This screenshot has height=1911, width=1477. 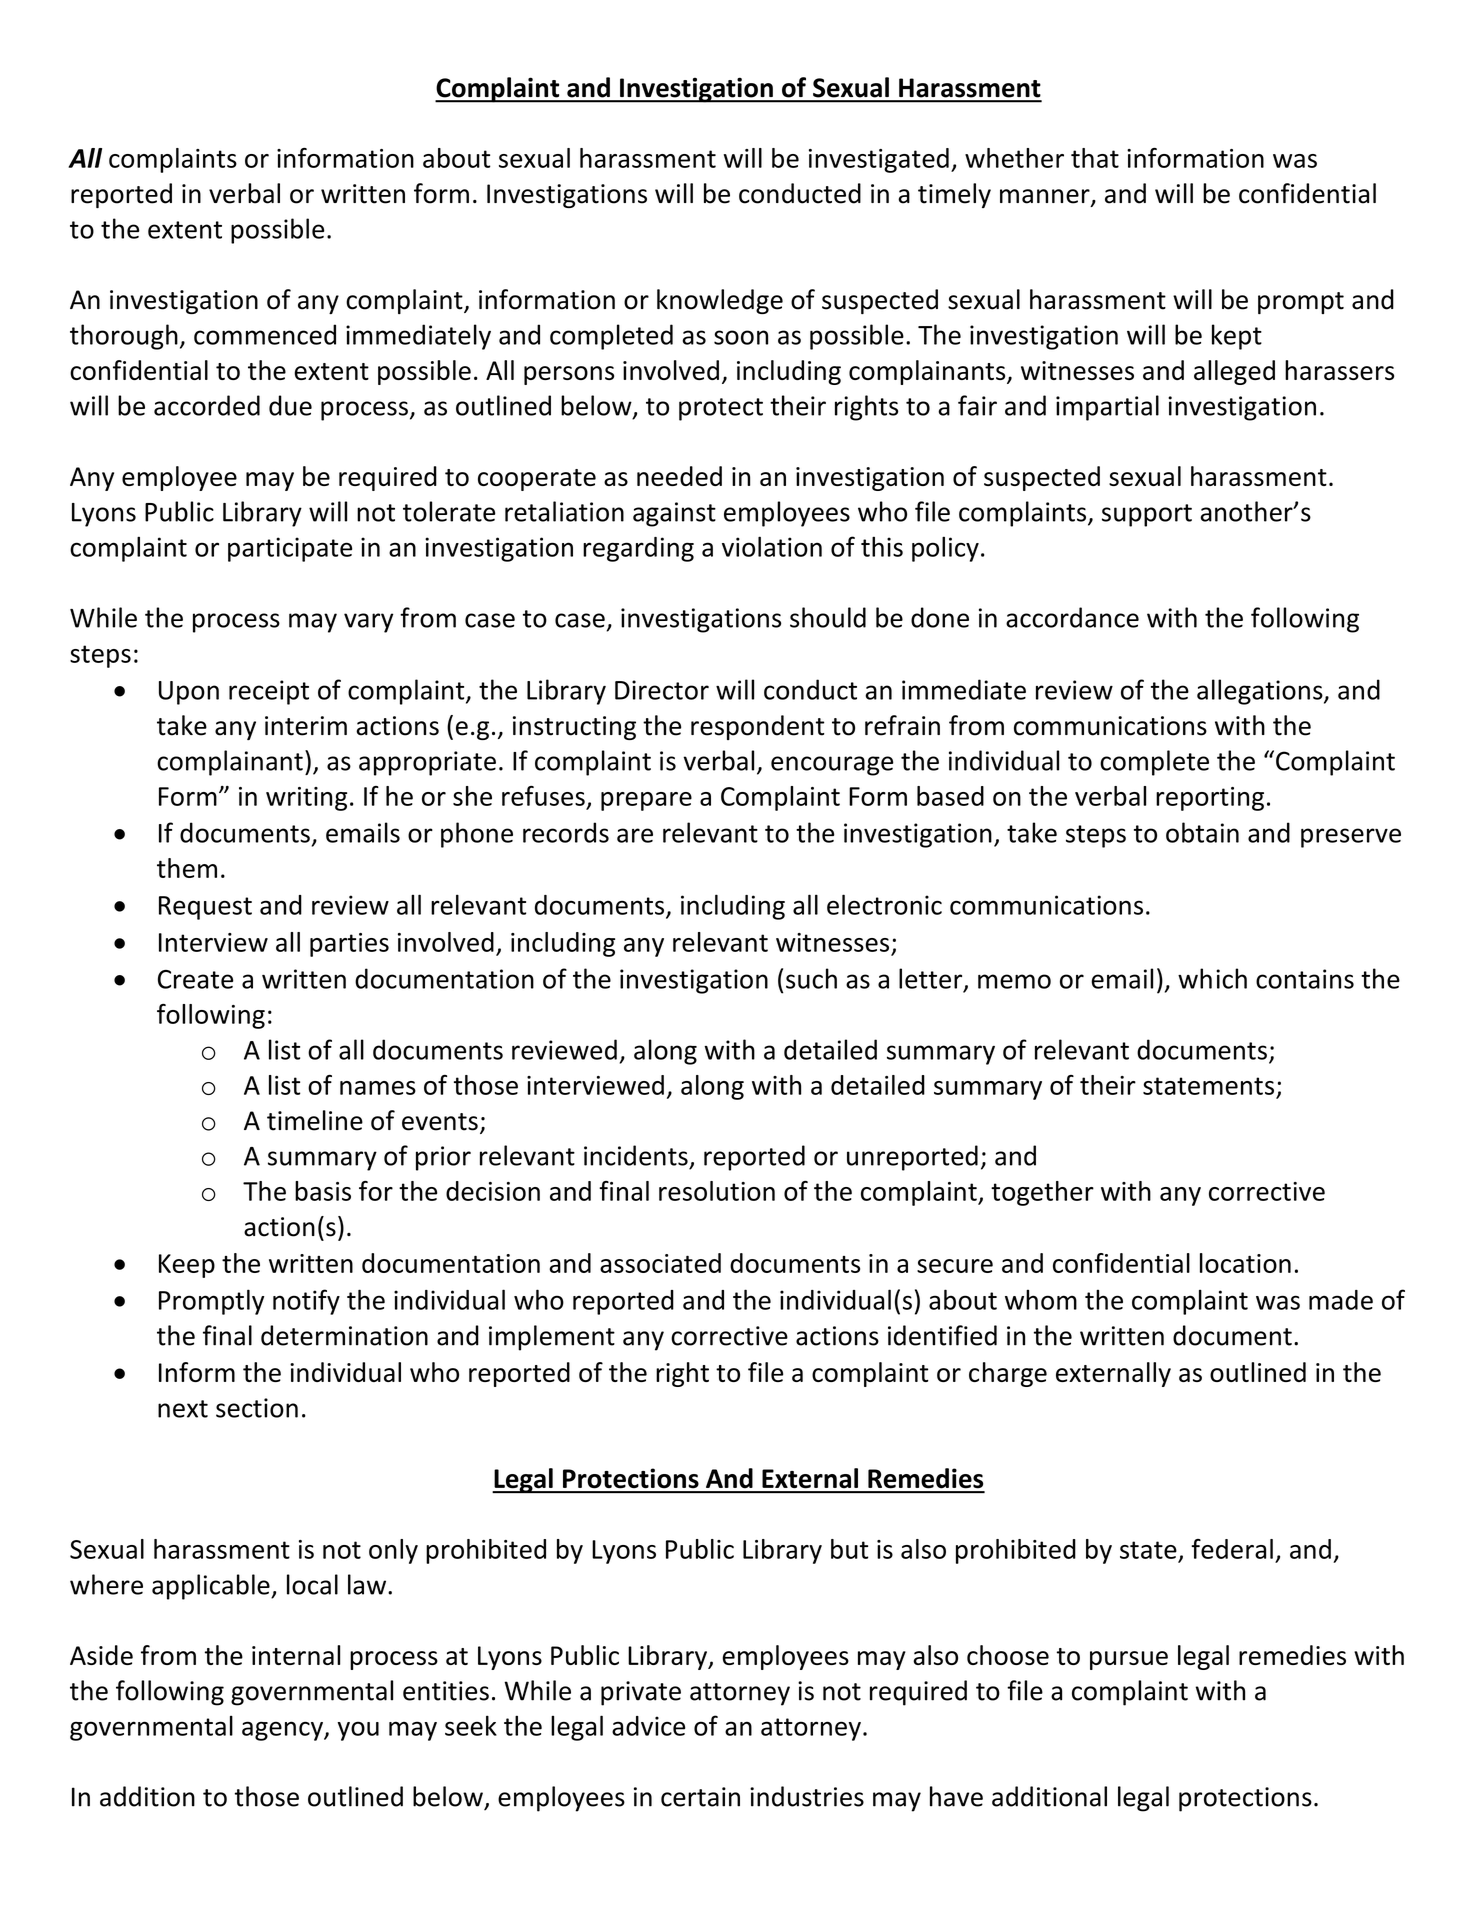 I want to click on location, so click(x=1245, y=1263).
